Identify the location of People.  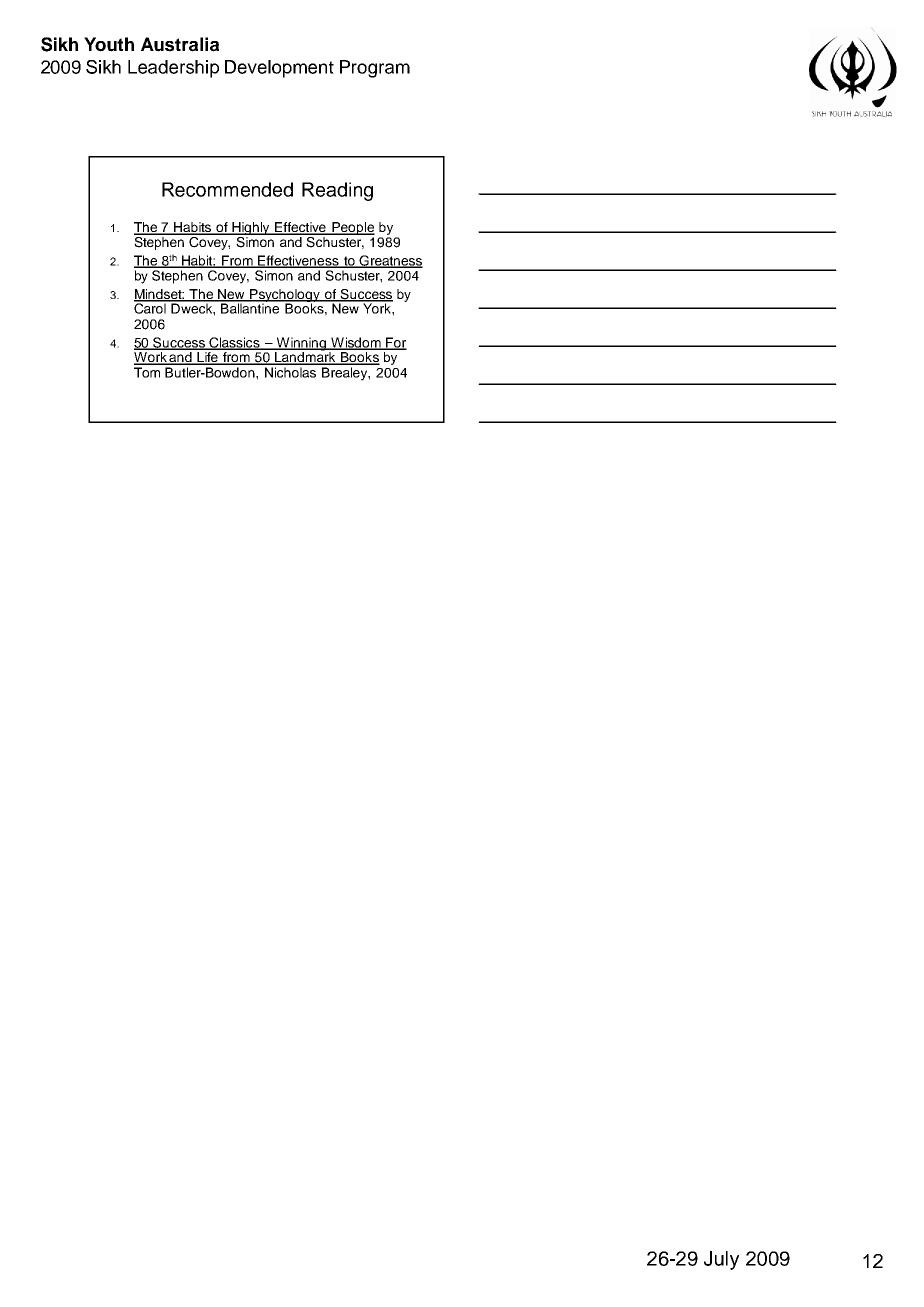
(352, 228).
